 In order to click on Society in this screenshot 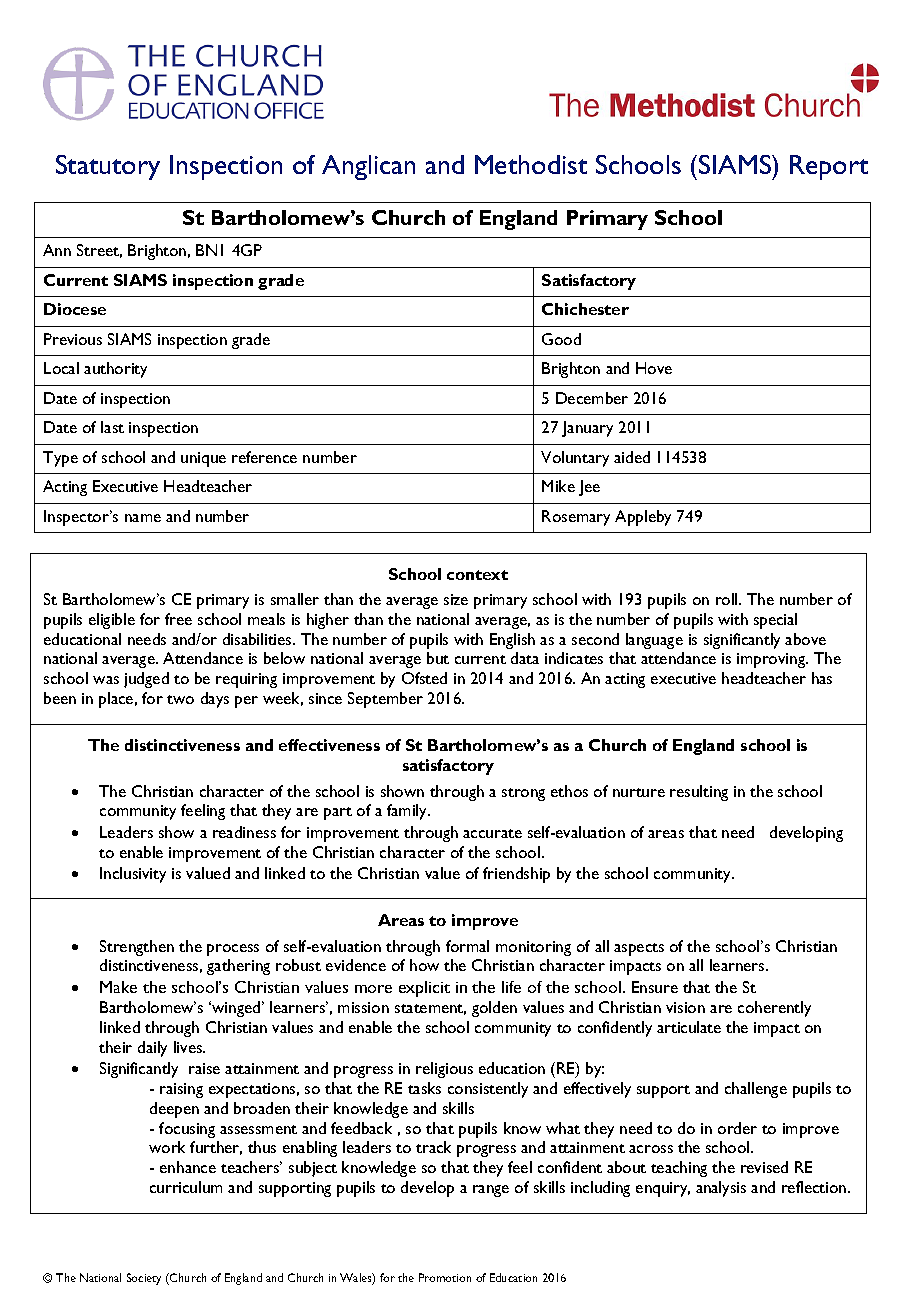, I will do `click(144, 1279)`.
